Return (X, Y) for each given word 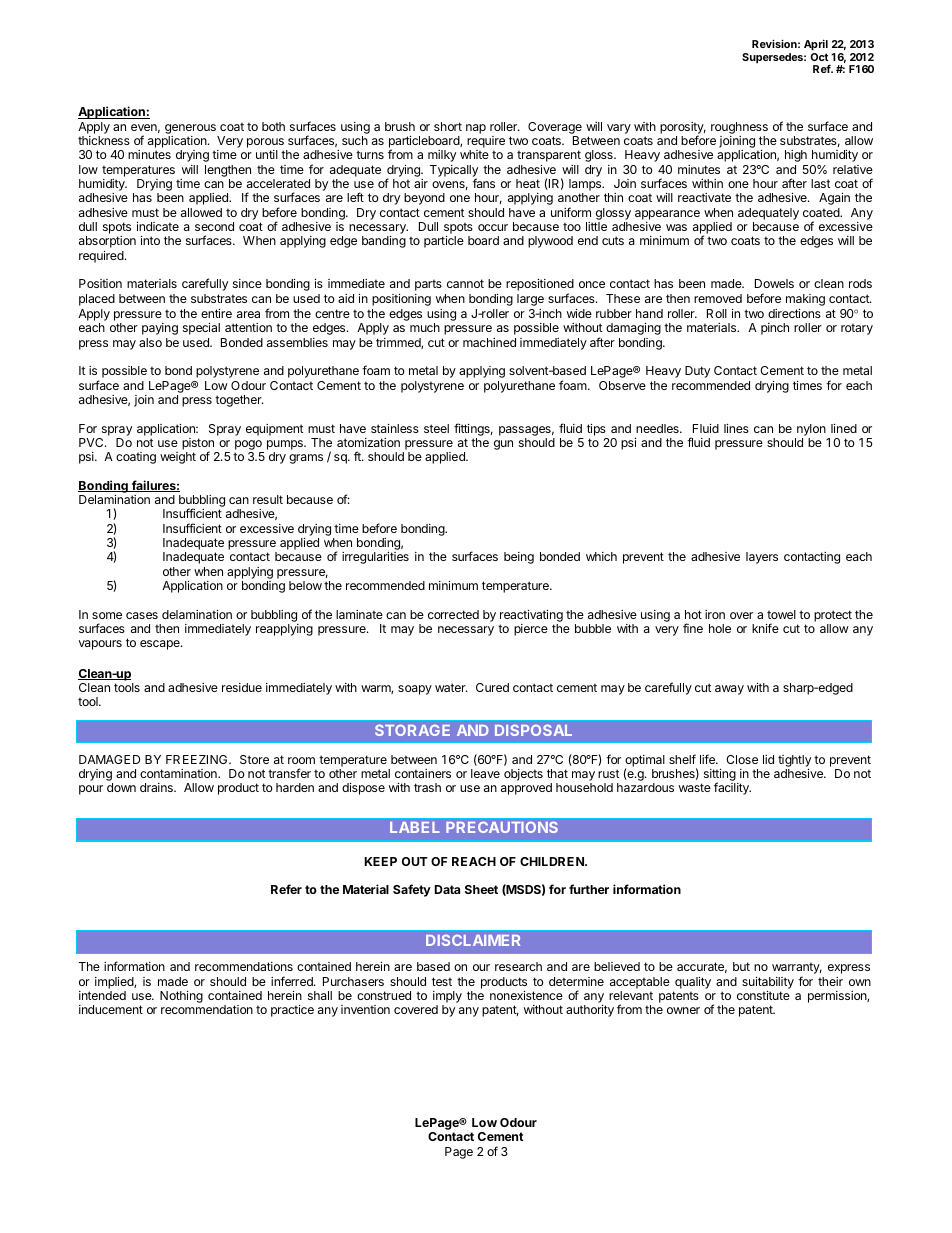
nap (476, 129)
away (729, 690)
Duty (697, 372)
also (150, 342)
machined (489, 342)
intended (102, 995)
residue (242, 687)
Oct (819, 57)
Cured (492, 687)
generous (191, 130)
